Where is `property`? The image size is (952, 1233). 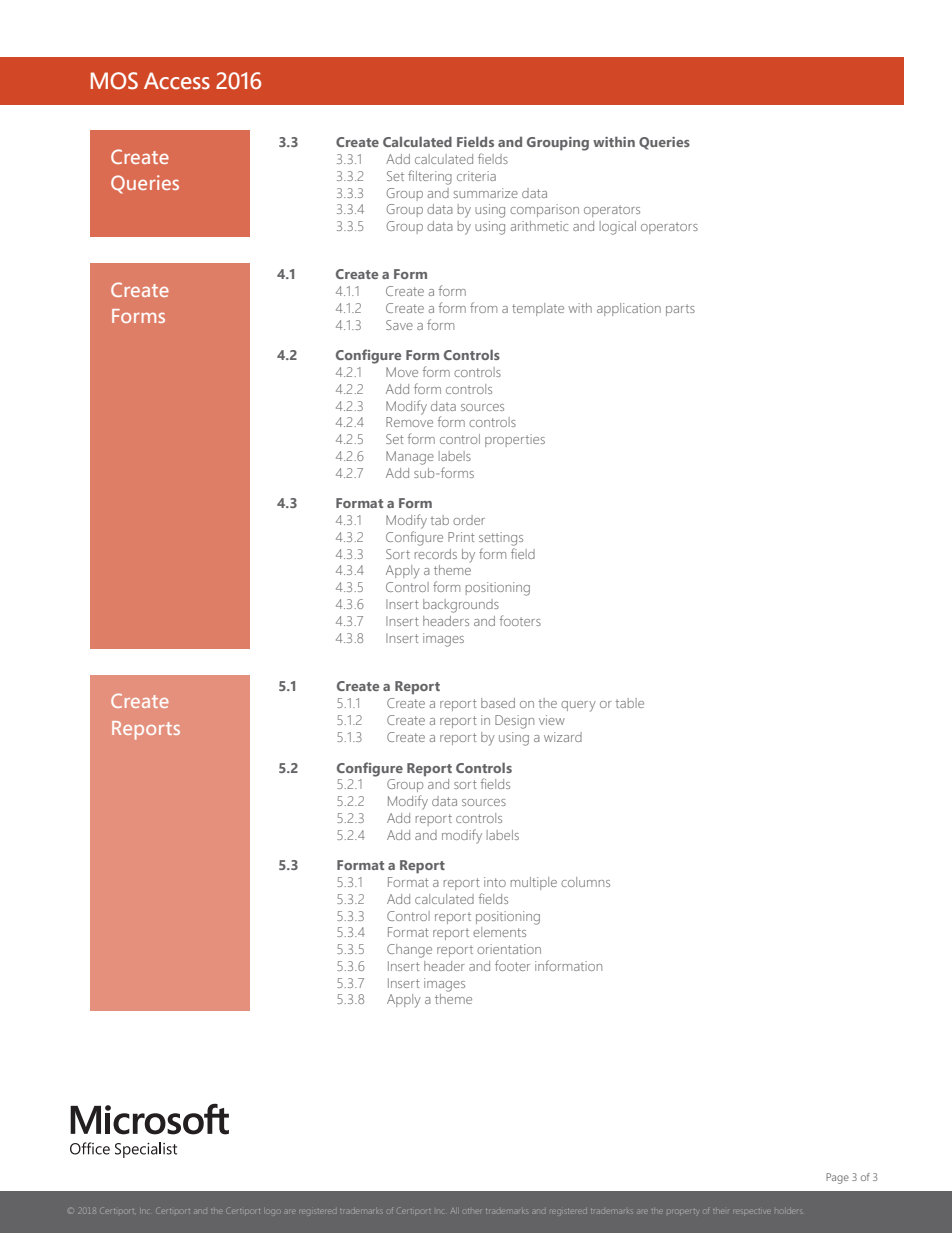 property is located at coordinates (682, 1211).
